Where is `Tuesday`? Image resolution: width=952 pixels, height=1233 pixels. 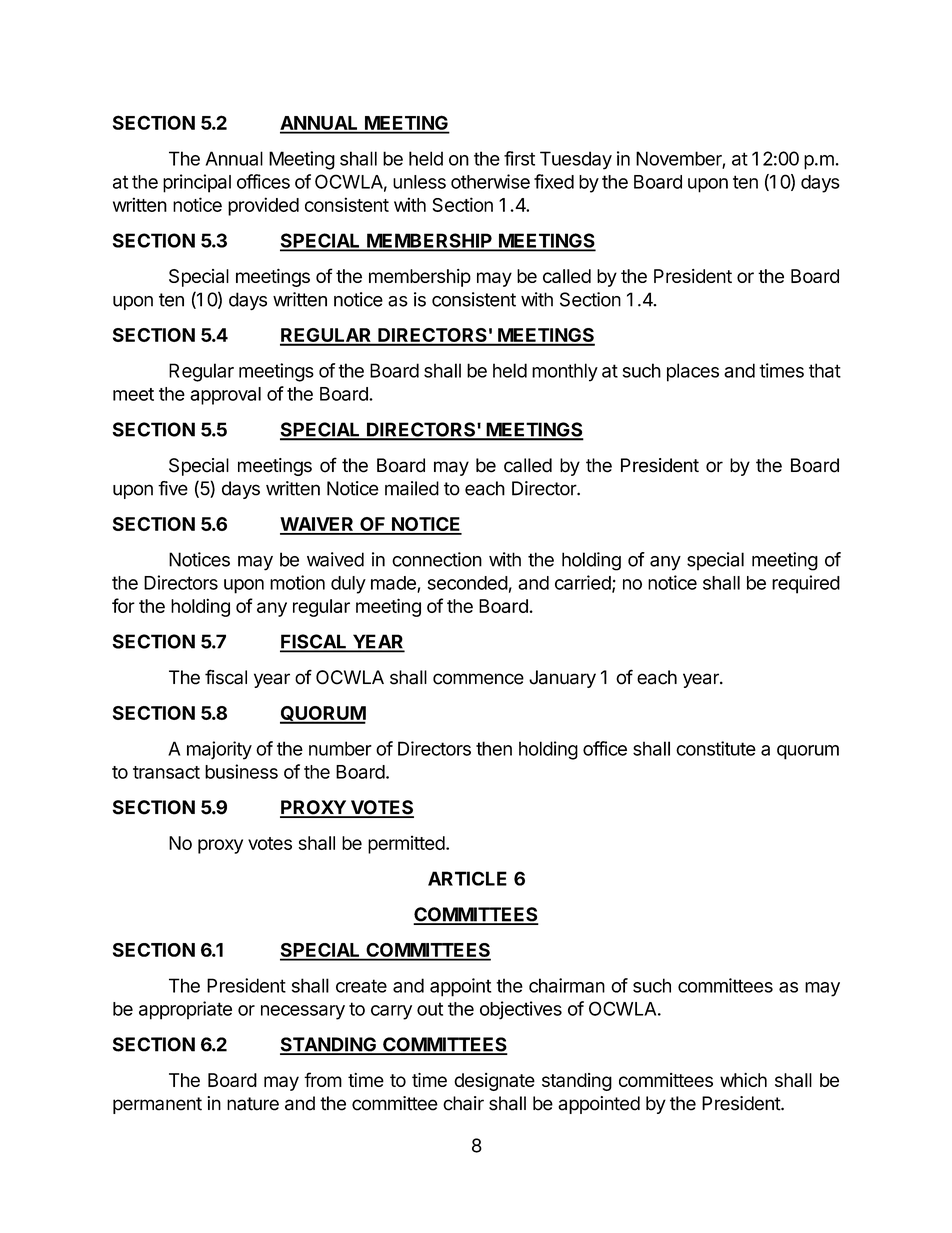
Tuesday is located at coordinates (576, 160).
